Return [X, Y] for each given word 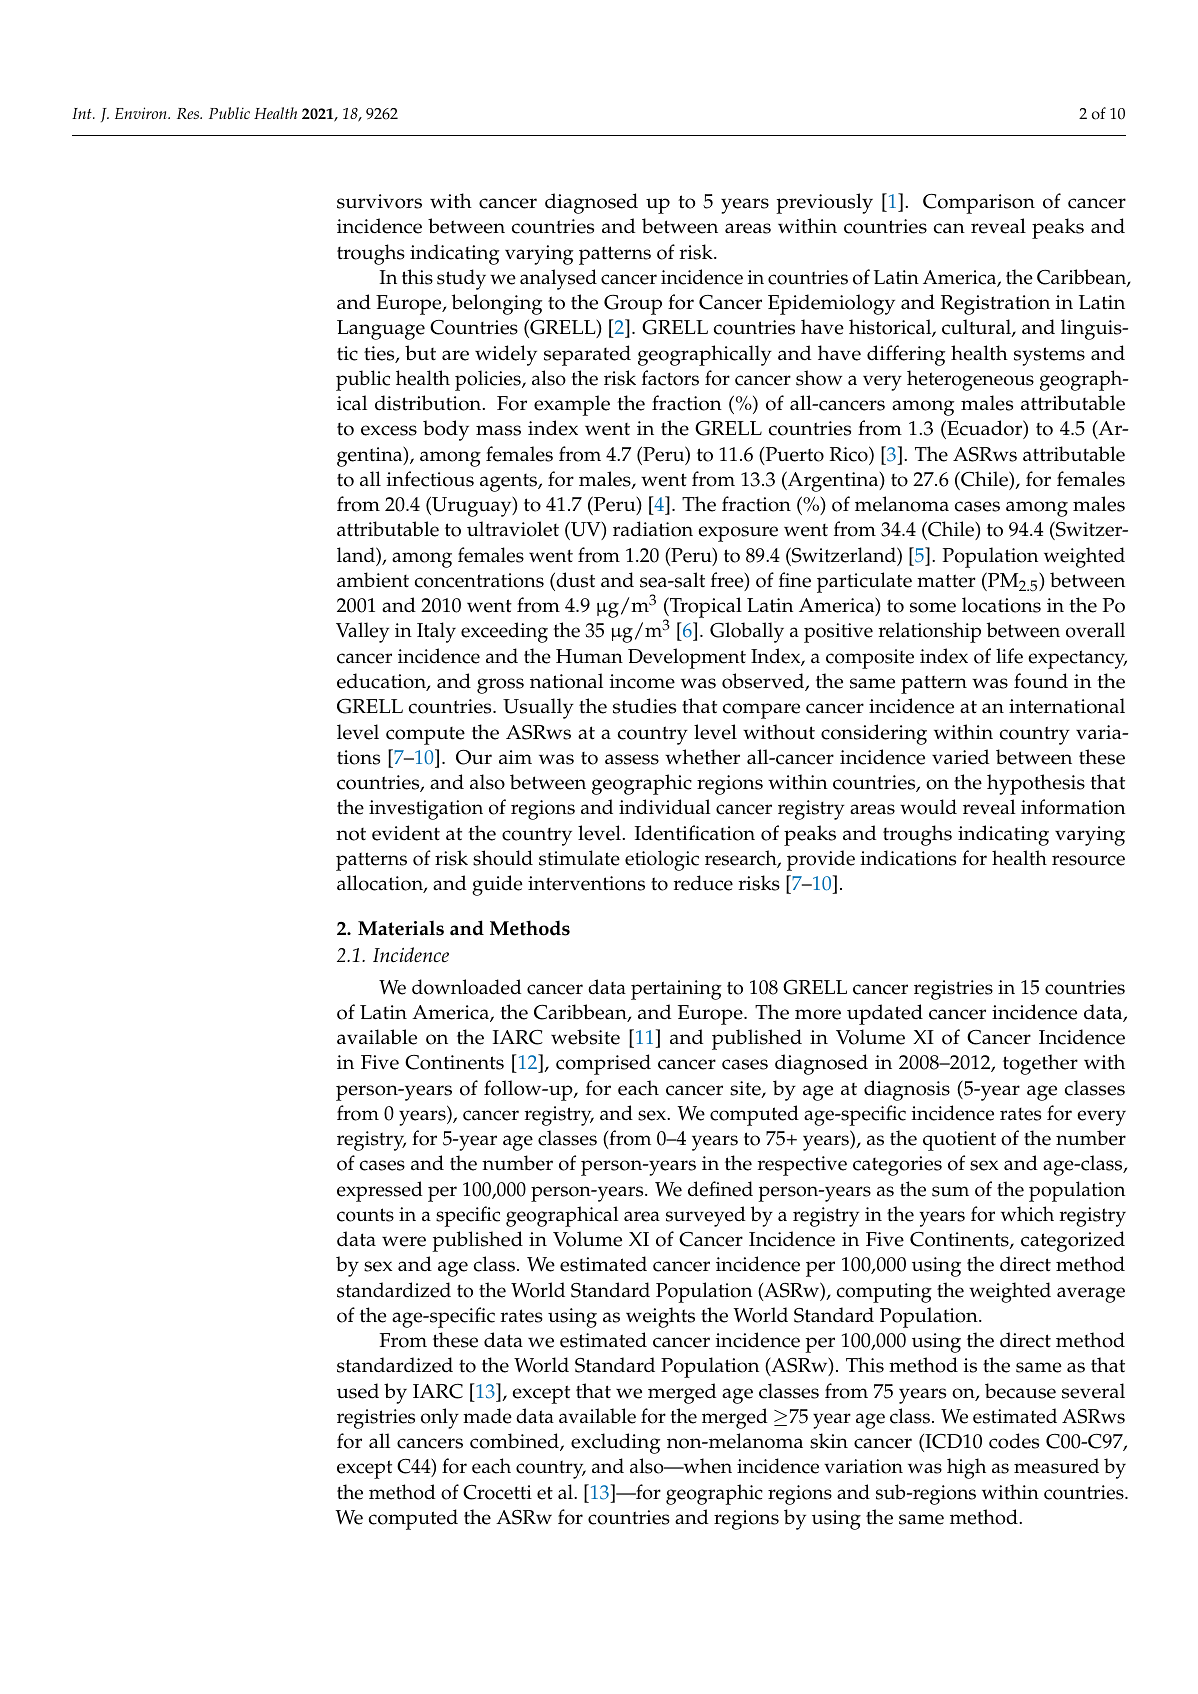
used [358, 1391]
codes [1014, 1441]
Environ [142, 113]
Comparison [979, 204]
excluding [615, 1443]
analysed [558, 279]
